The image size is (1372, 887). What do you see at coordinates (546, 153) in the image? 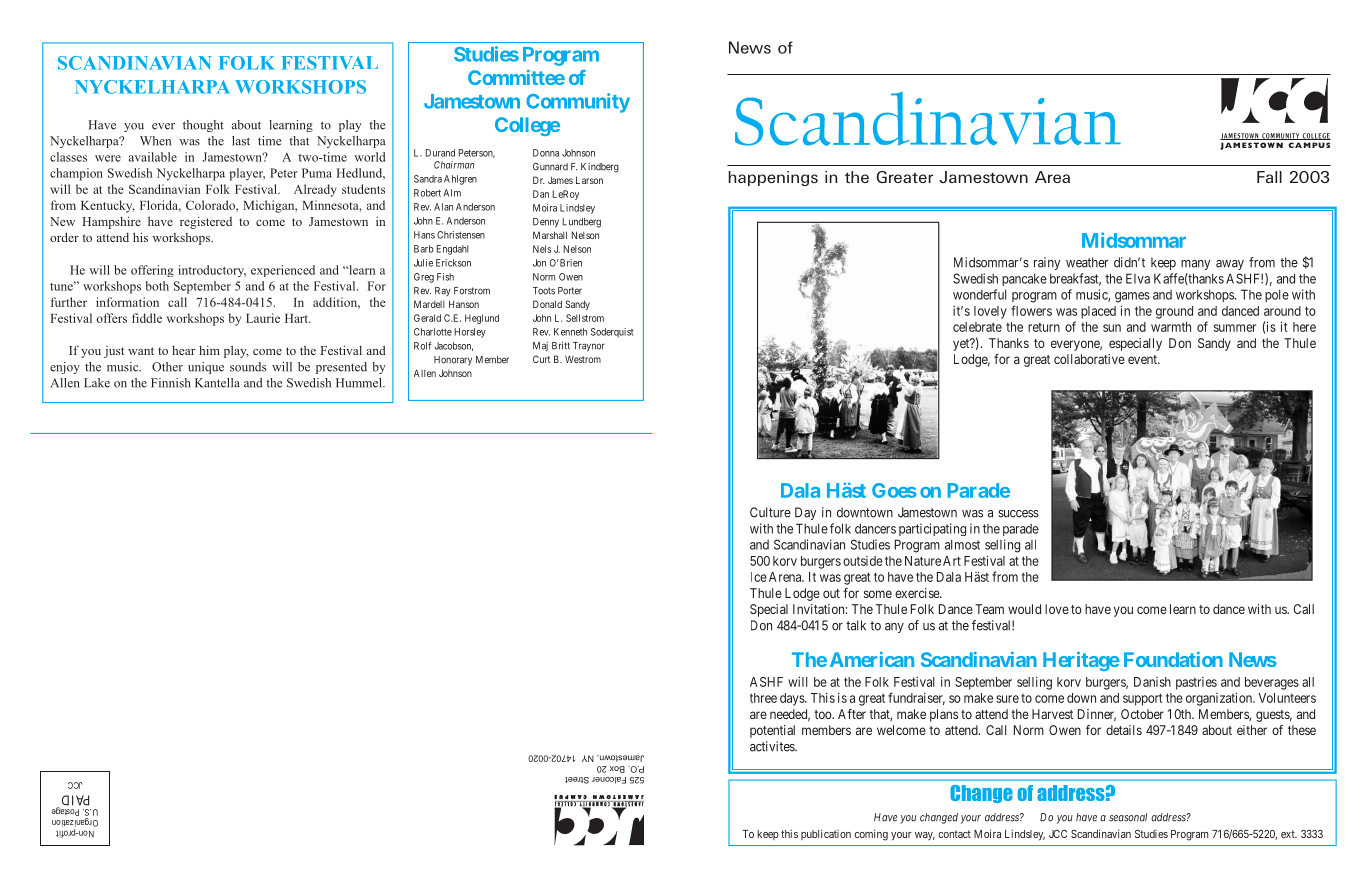
I see `Donna` at bounding box center [546, 153].
